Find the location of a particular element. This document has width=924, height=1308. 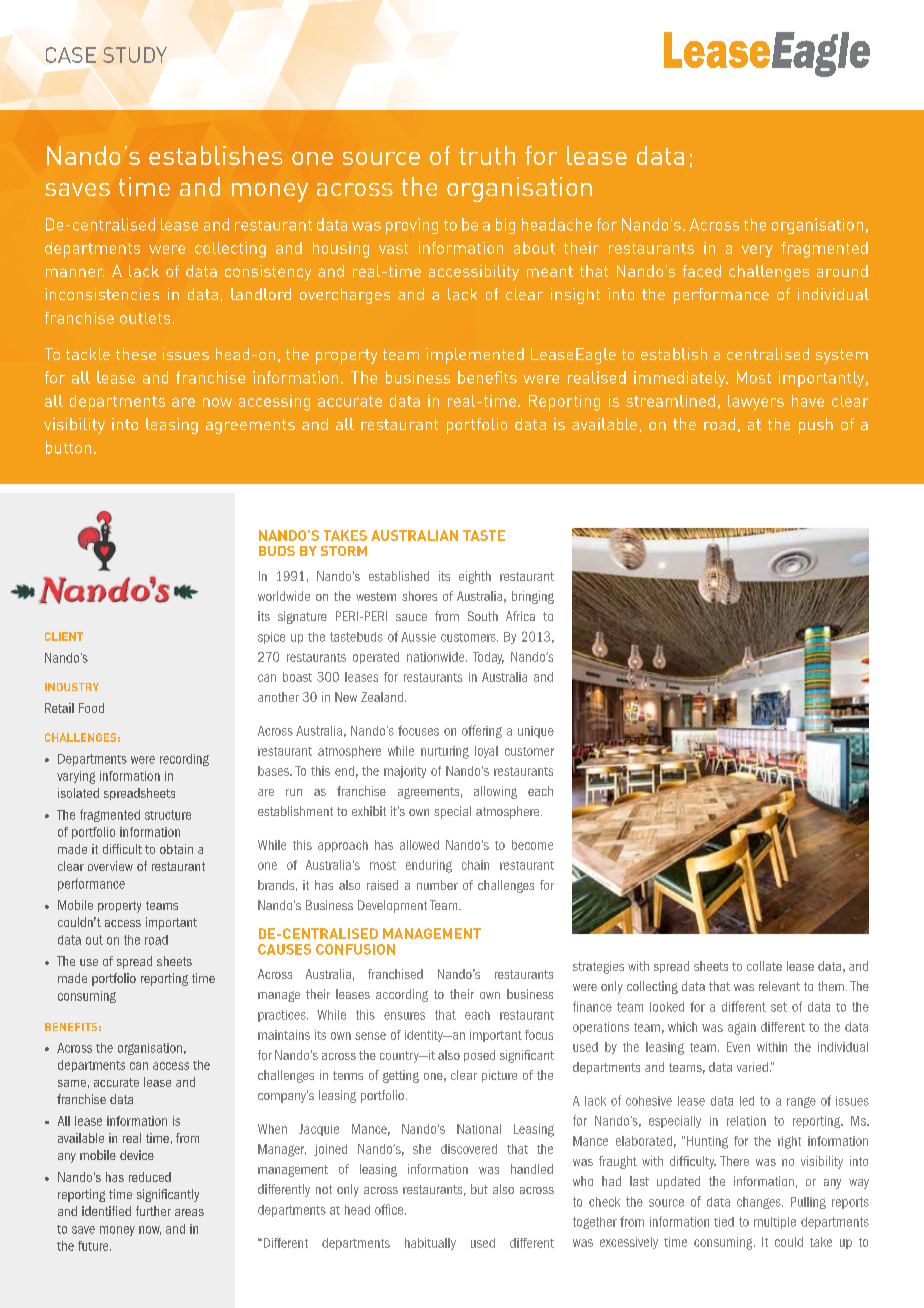

nationwide is located at coordinates (437, 657).
